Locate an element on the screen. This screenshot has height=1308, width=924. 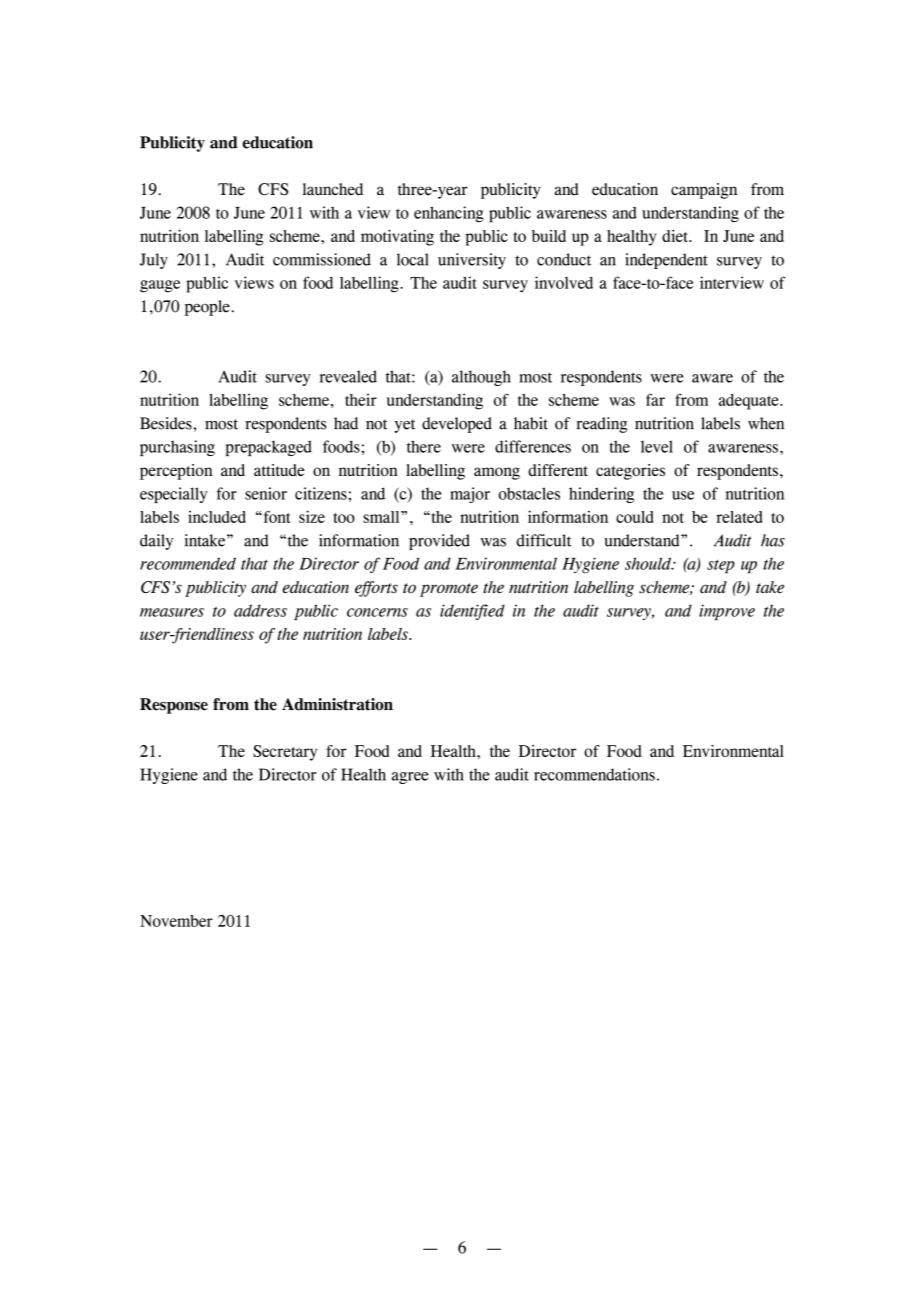
recommendations is located at coordinates (594, 774).
